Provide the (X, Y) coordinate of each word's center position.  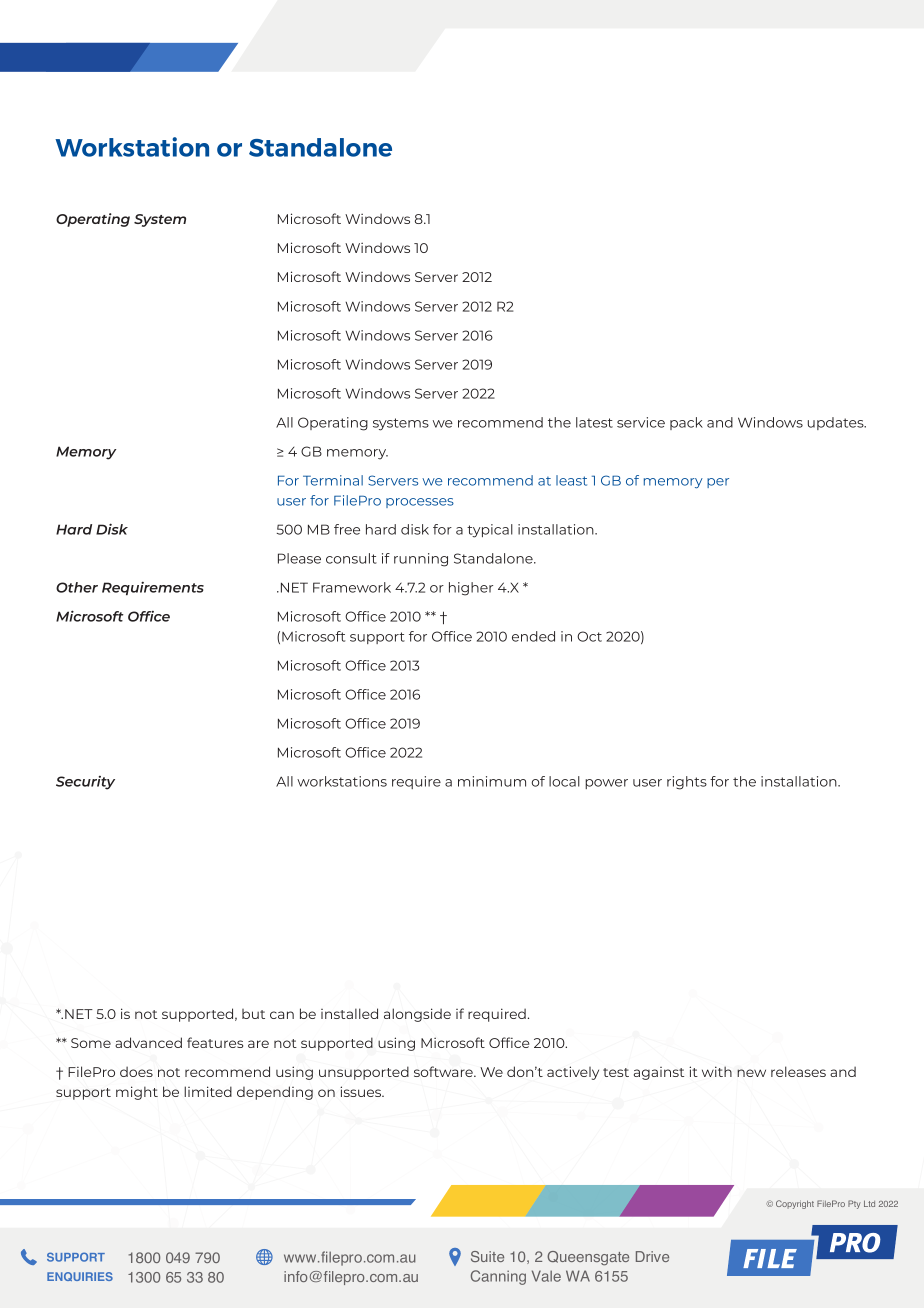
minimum (492, 781)
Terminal (333, 480)
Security (85, 783)
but (253, 1014)
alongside (417, 1015)
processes (420, 503)
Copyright (795, 1204)
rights (687, 783)
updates (837, 423)
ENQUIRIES (80, 1276)
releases (798, 1071)
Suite (487, 1256)
